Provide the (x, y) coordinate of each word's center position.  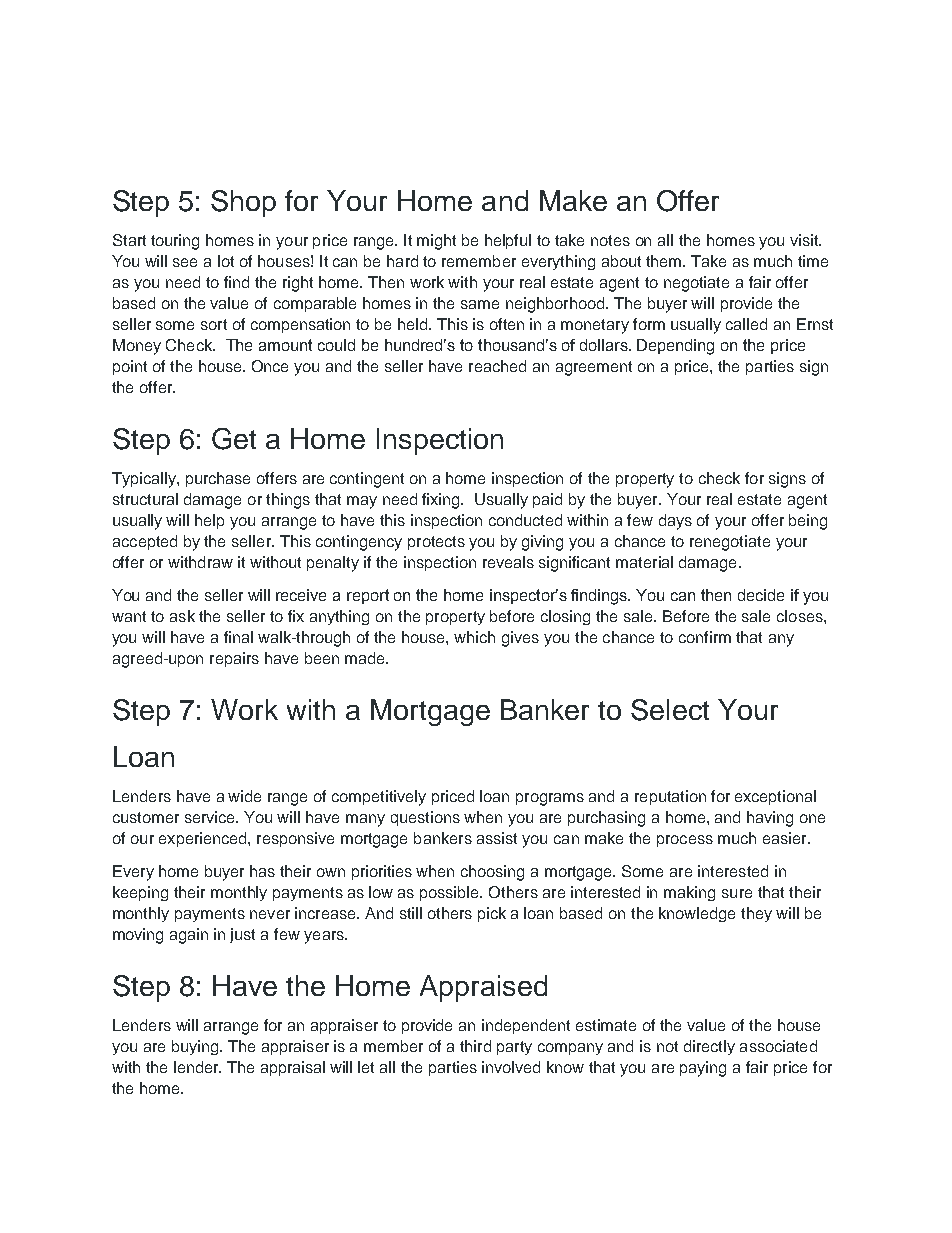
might (436, 242)
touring (175, 242)
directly (709, 1047)
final (238, 637)
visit (805, 240)
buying (196, 1047)
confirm (705, 637)
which (474, 637)
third (475, 1046)
